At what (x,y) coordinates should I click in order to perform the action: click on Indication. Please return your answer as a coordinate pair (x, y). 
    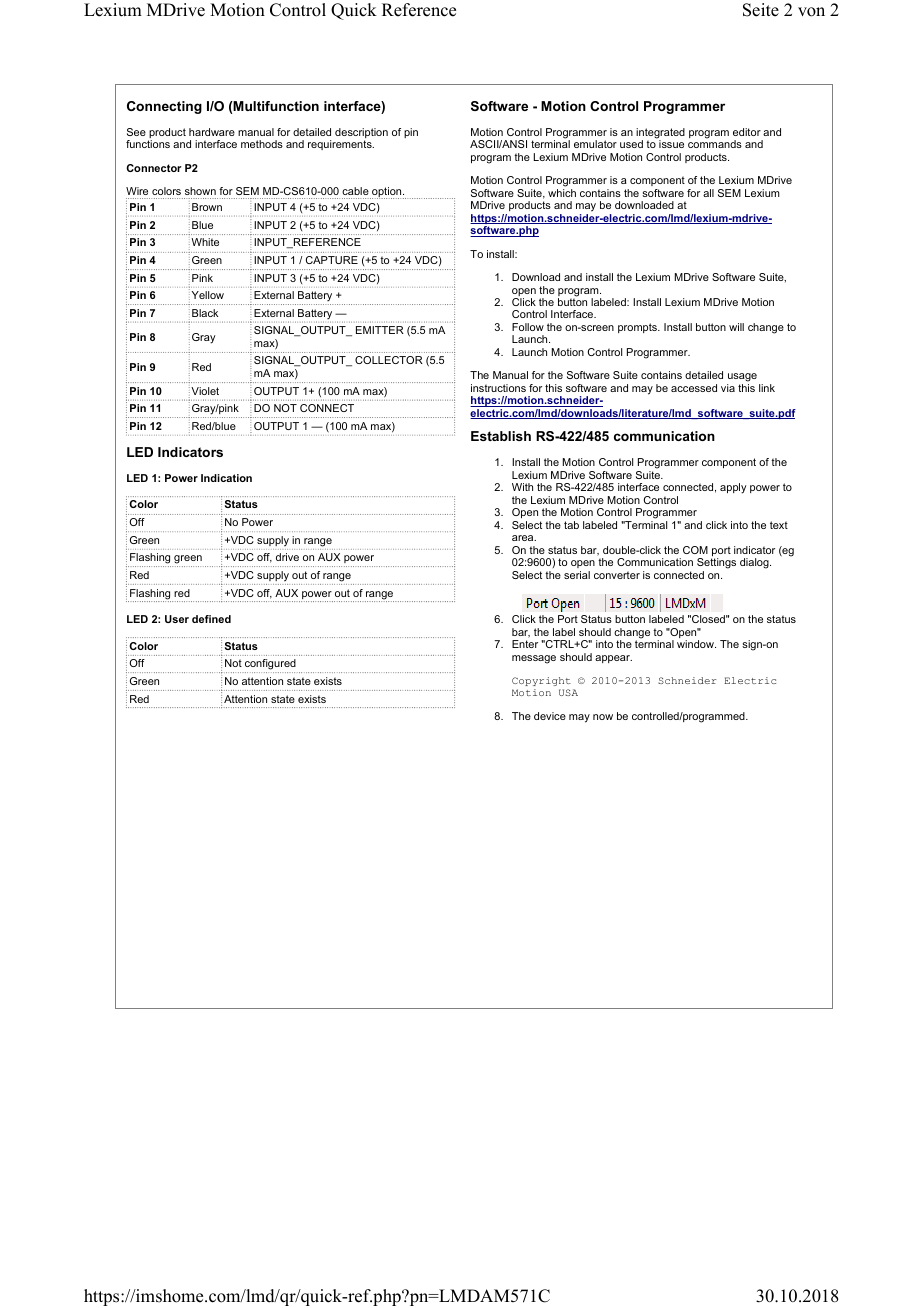
    Looking at the image, I should click on (226, 478).
